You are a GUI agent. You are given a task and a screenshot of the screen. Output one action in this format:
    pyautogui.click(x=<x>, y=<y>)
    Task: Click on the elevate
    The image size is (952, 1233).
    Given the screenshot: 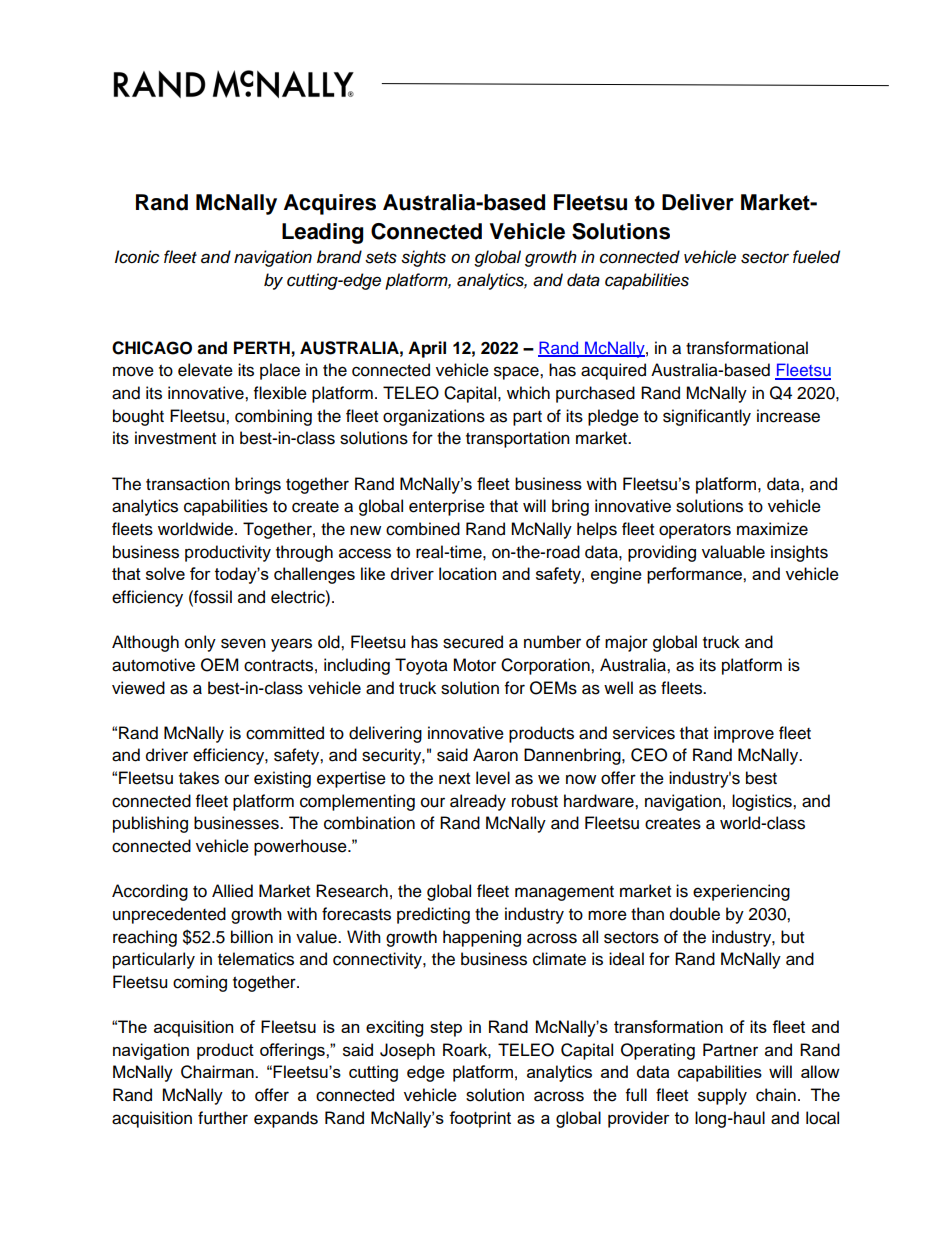 What is the action you would take?
    pyautogui.click(x=205, y=370)
